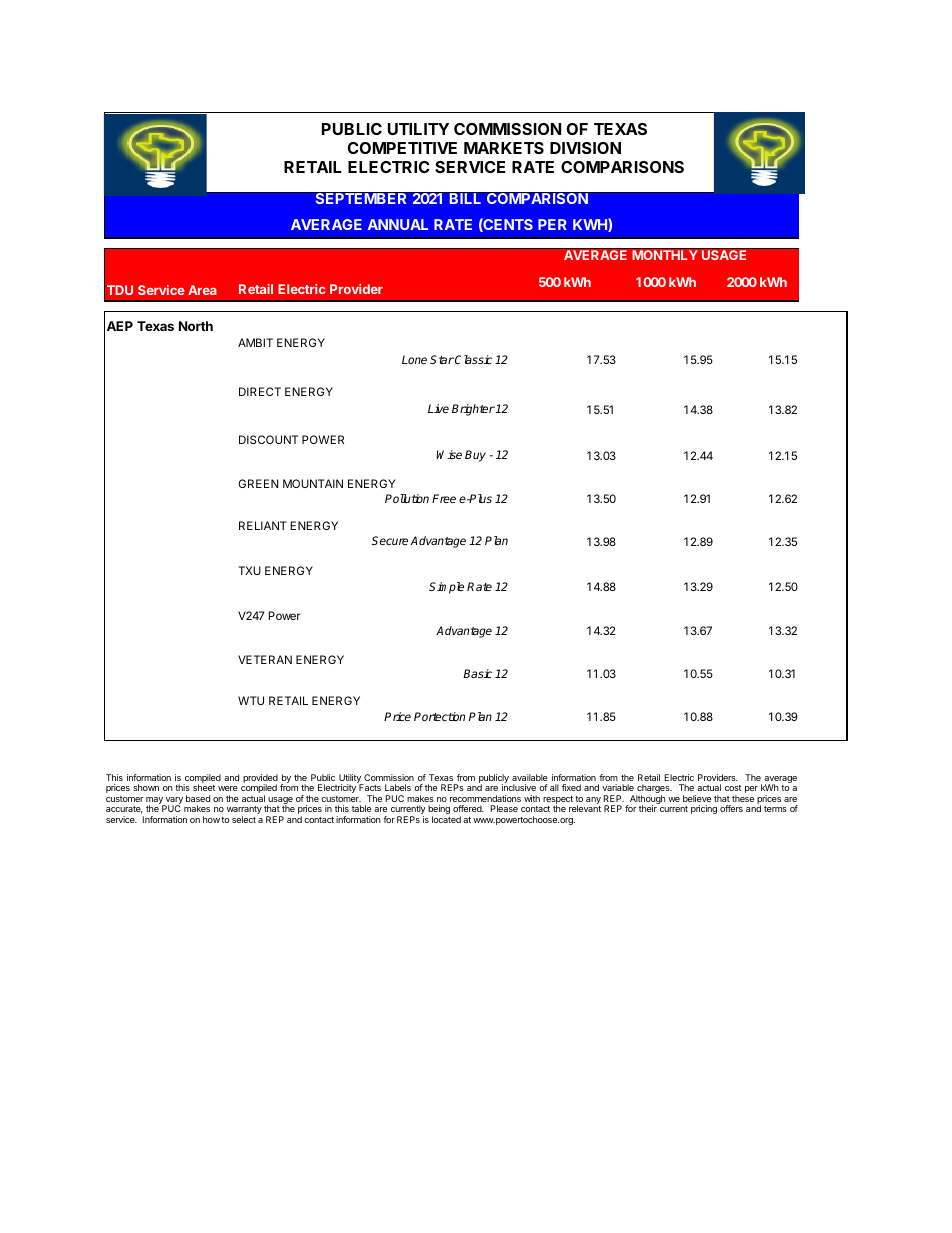  What do you see at coordinates (444, 498) in the image?
I see `Free` at bounding box center [444, 498].
